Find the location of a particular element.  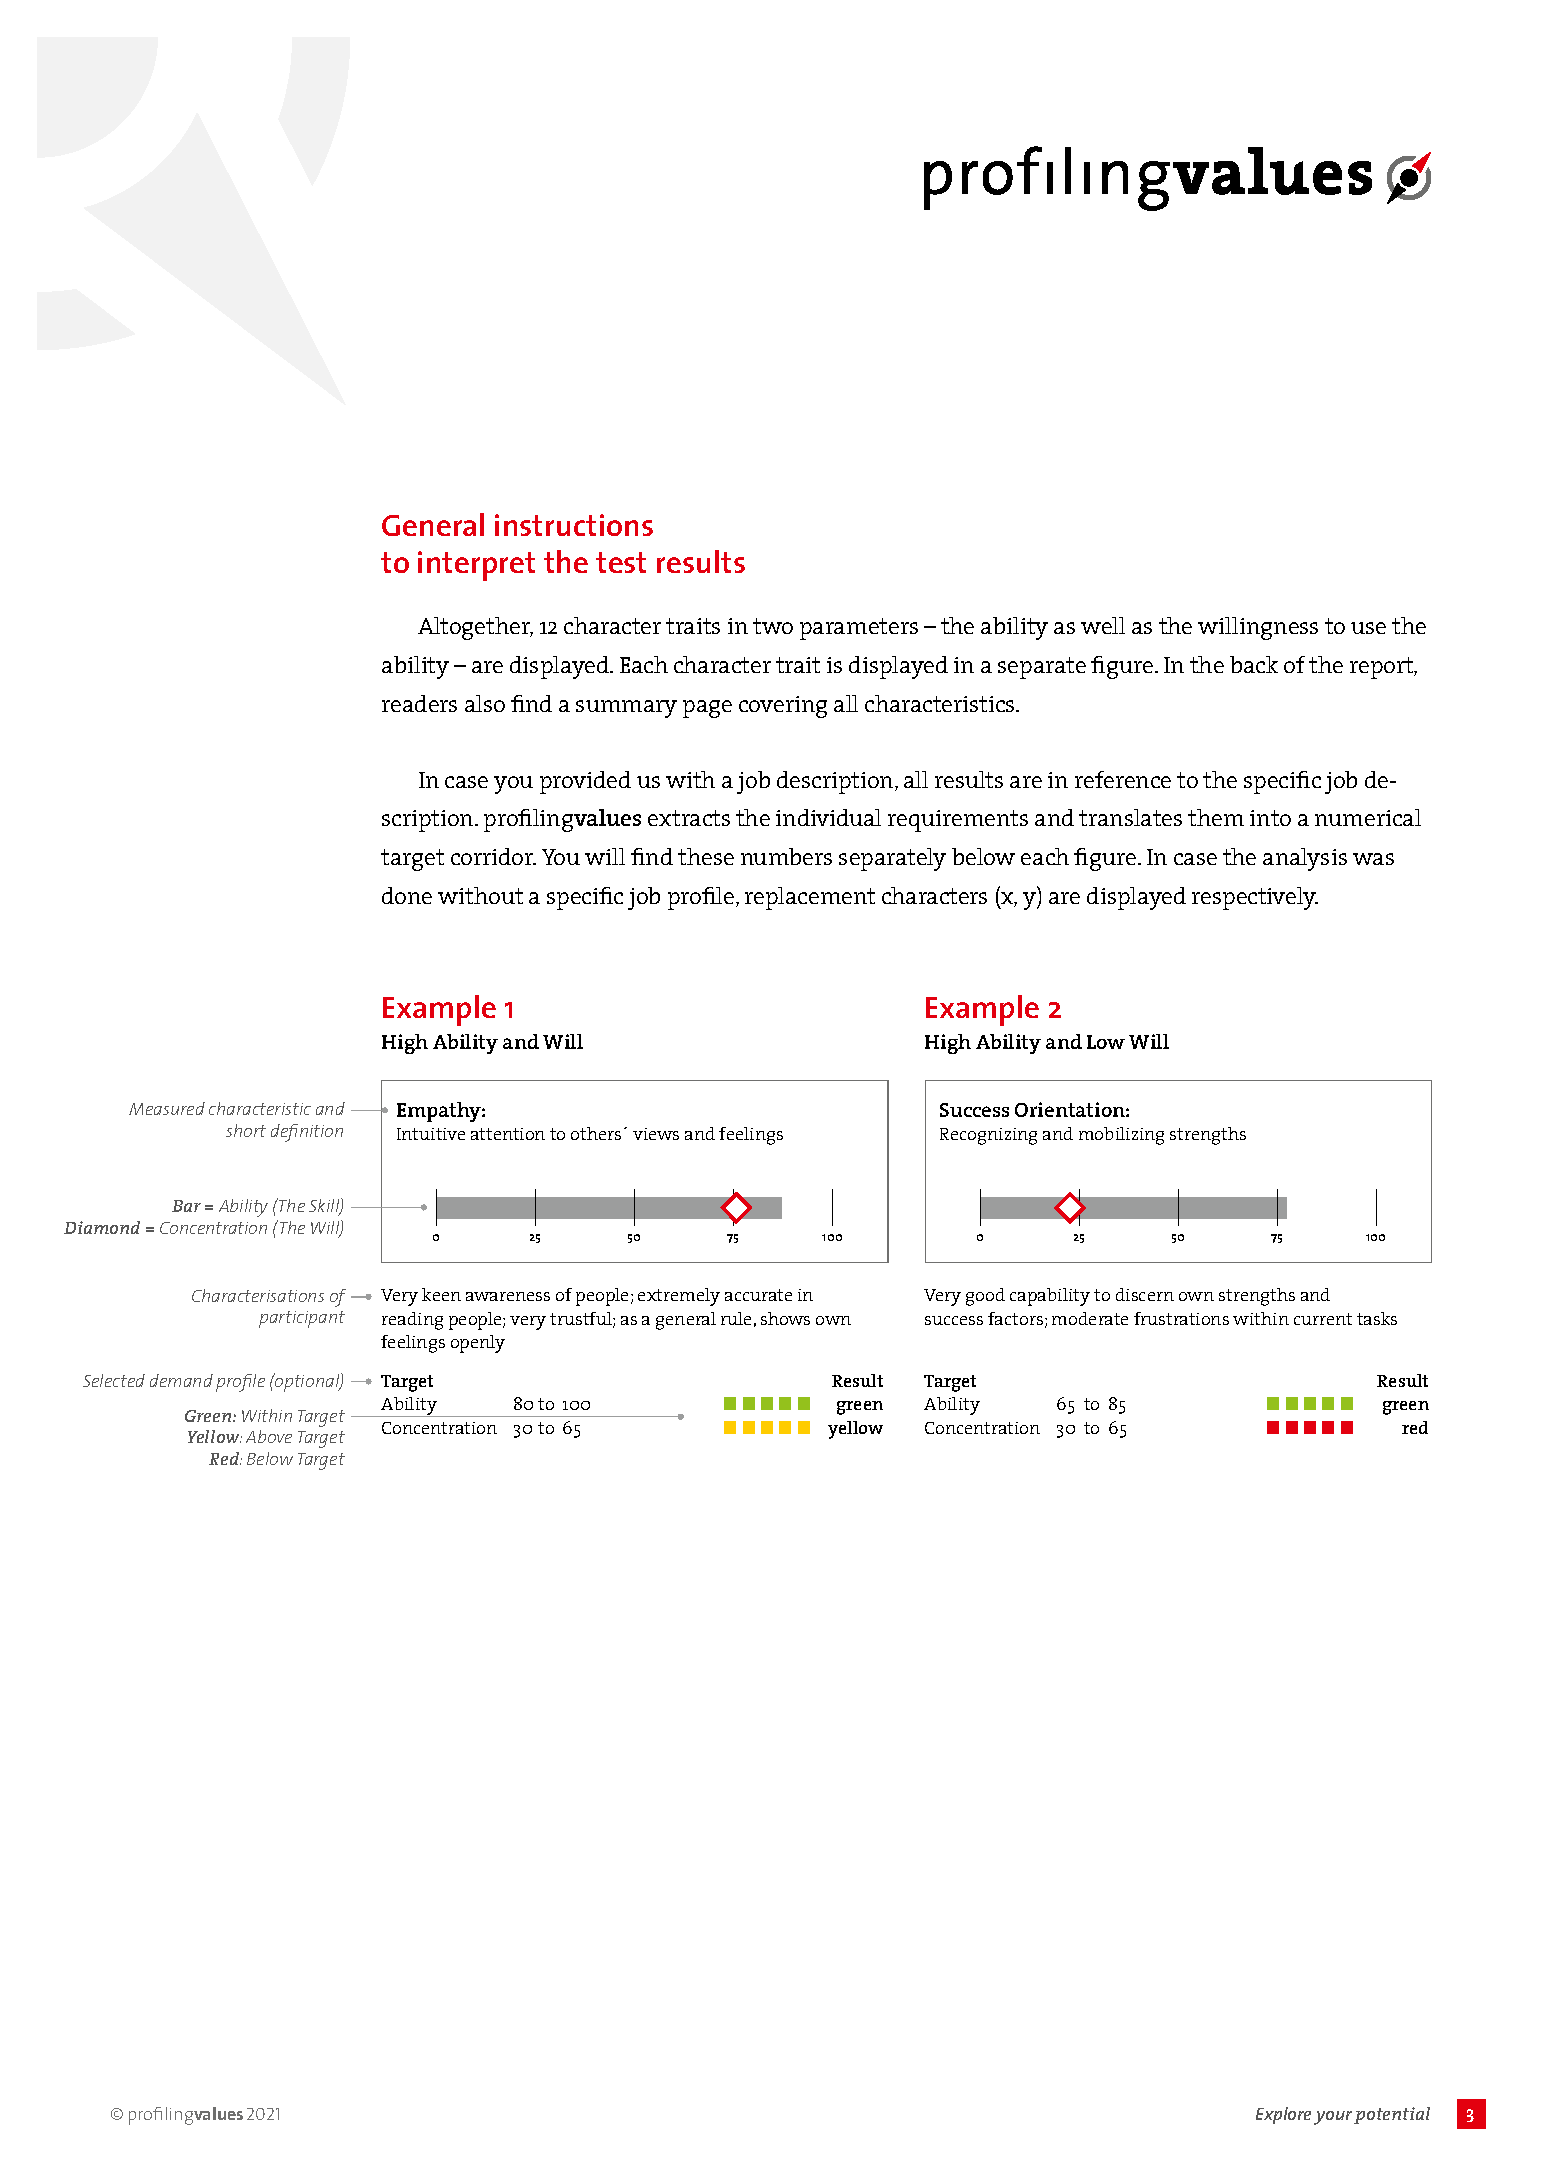

interpret is located at coordinates (476, 566).
